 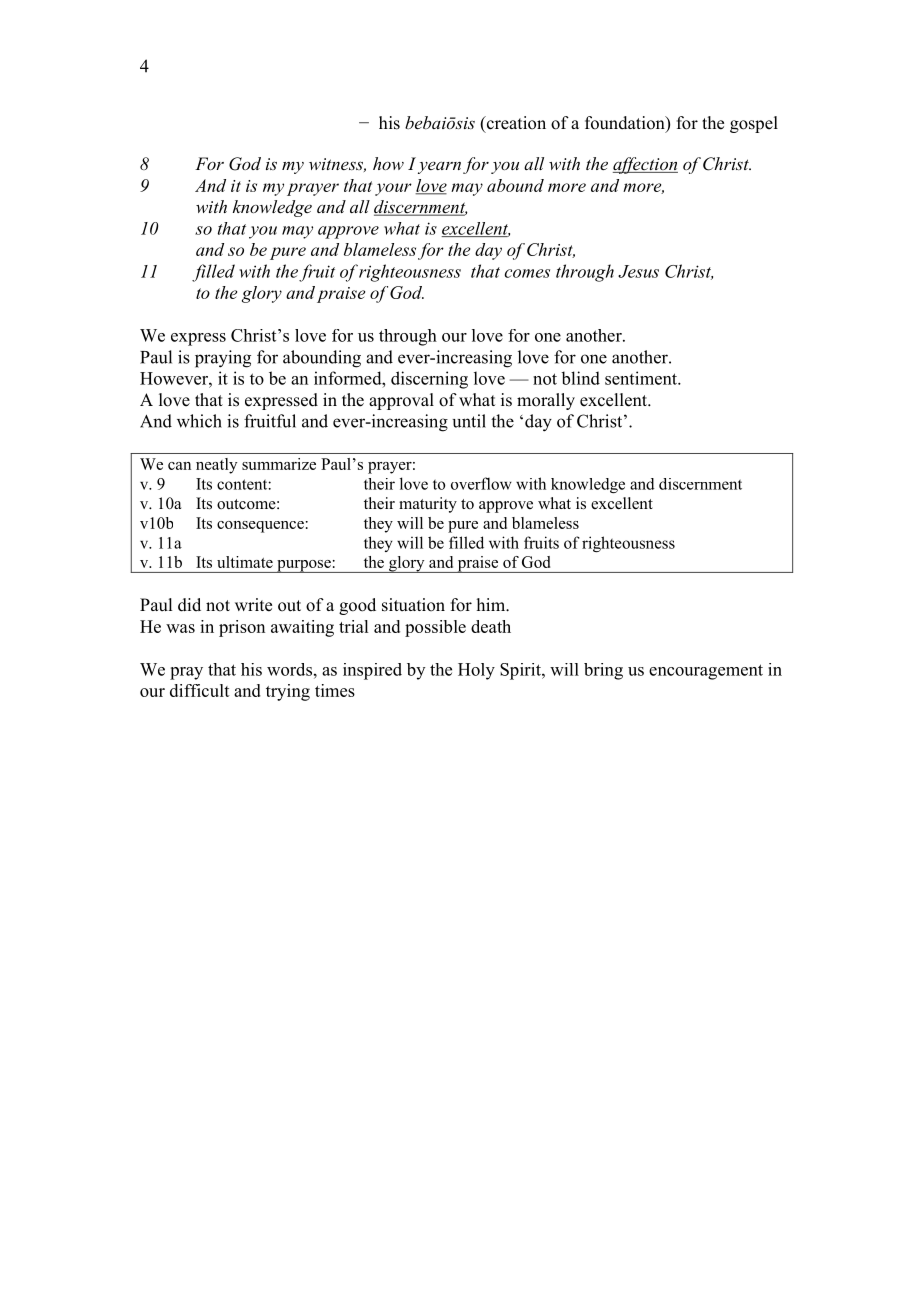 I want to click on sentiment, so click(x=642, y=378).
